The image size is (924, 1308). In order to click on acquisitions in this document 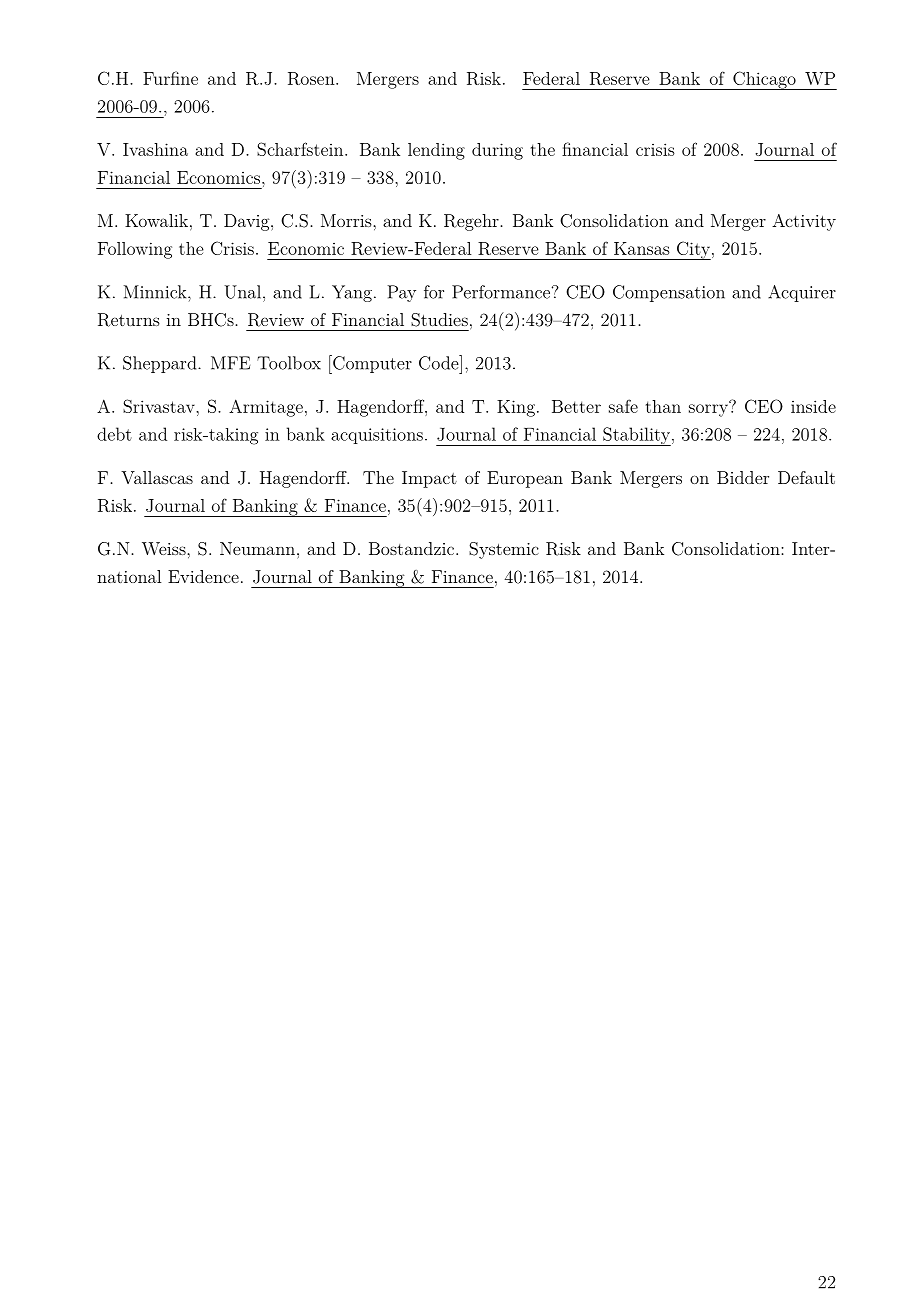, I will do `click(377, 436)`.
